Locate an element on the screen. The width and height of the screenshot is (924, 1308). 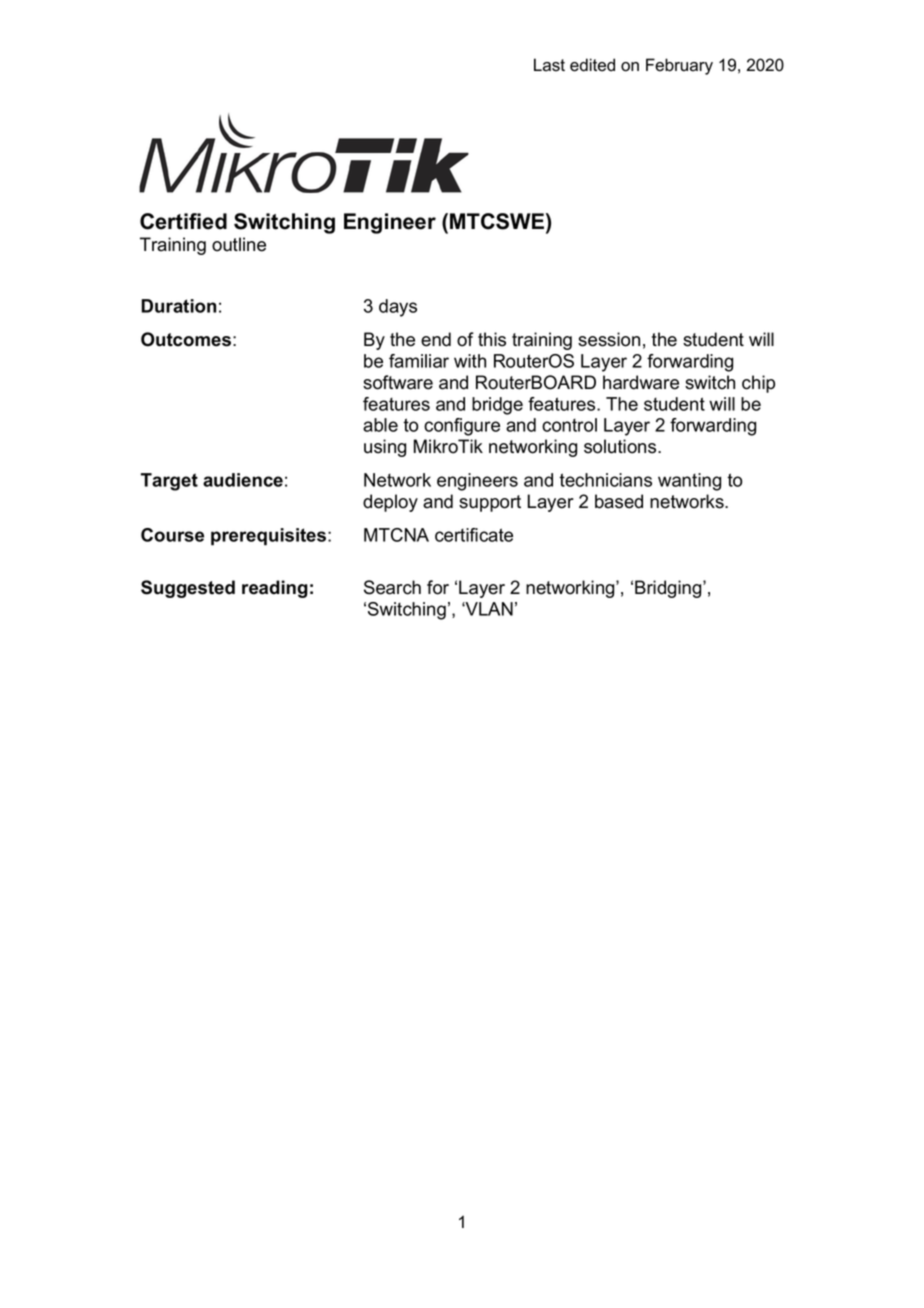
outline is located at coordinates (239, 244).
